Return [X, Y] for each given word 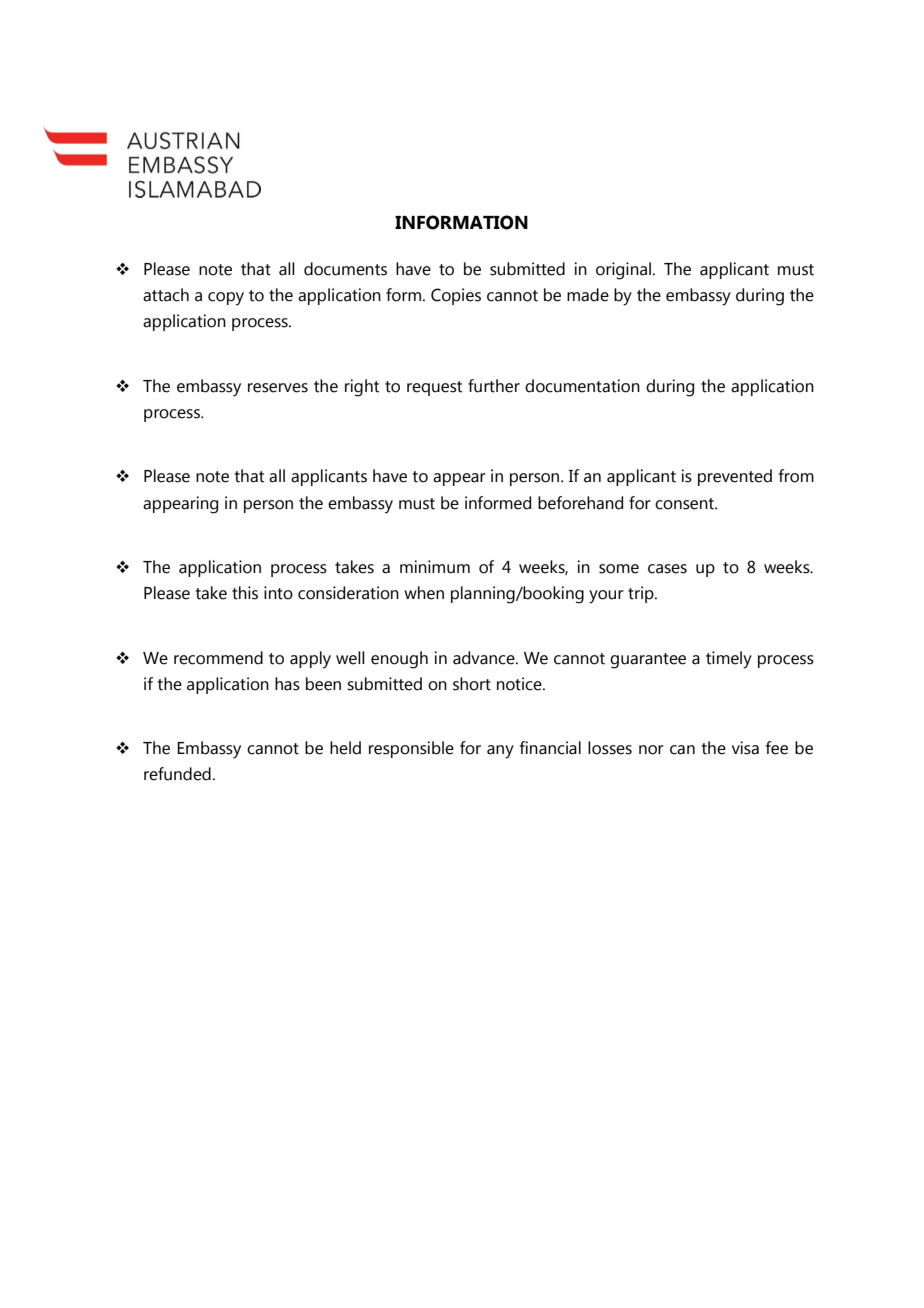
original [623, 271]
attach [166, 295]
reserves [278, 388]
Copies [456, 296]
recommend [218, 658]
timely [729, 660]
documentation [582, 386]
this [245, 593]
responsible [411, 749]
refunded [177, 774]
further [494, 386]
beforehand [580, 503]
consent [685, 504]
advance [485, 658]
